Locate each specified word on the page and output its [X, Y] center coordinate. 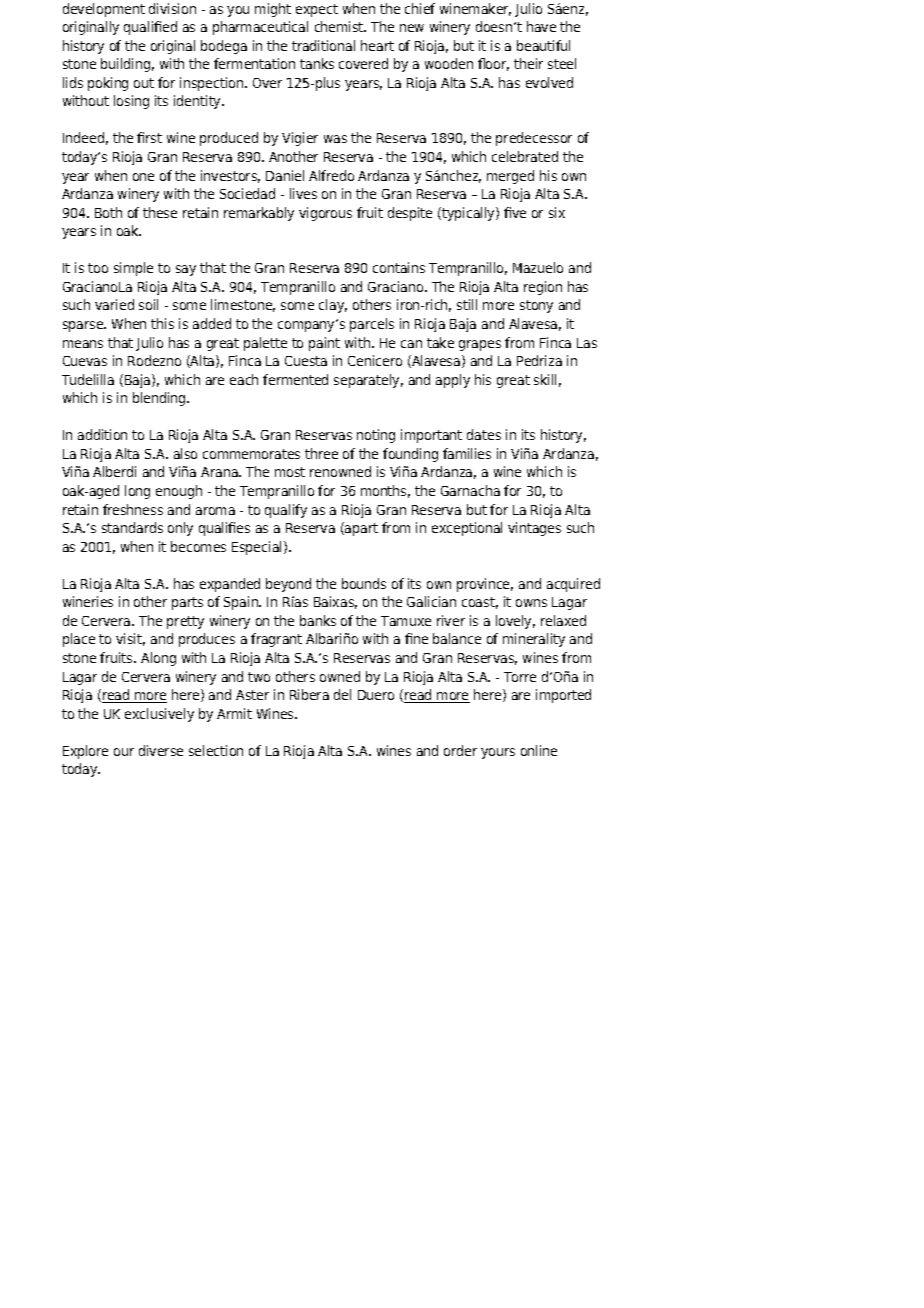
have [541, 26]
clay [333, 306]
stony [536, 306]
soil [148, 304]
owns [531, 603]
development [104, 10]
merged [510, 177]
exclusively [159, 715]
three [321, 453]
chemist [340, 26]
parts [187, 603]
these [160, 212]
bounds [364, 583]
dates [484, 434]
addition [102, 434]
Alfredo [331, 175]
